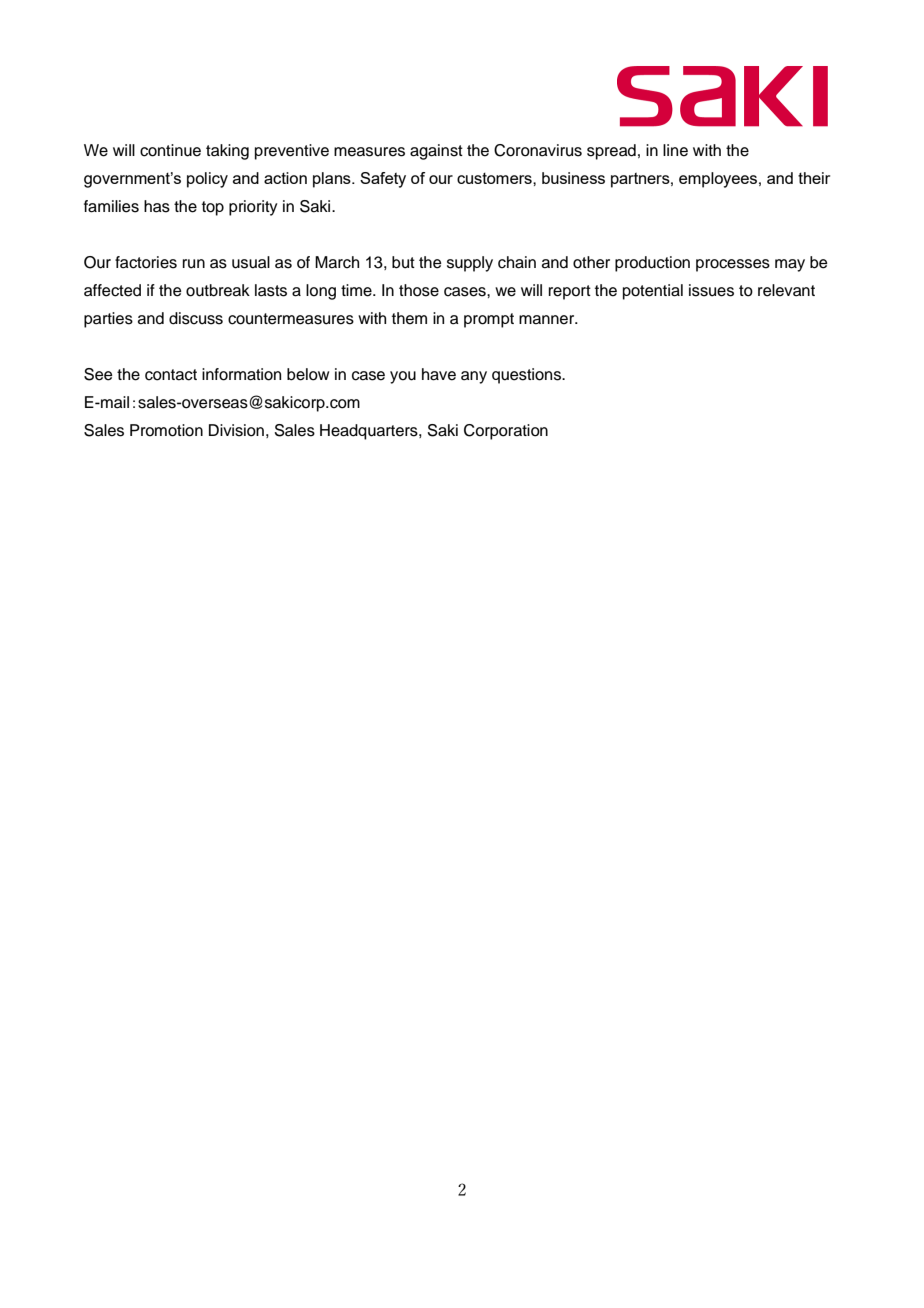  I want to click on Corporation, so click(506, 432).
